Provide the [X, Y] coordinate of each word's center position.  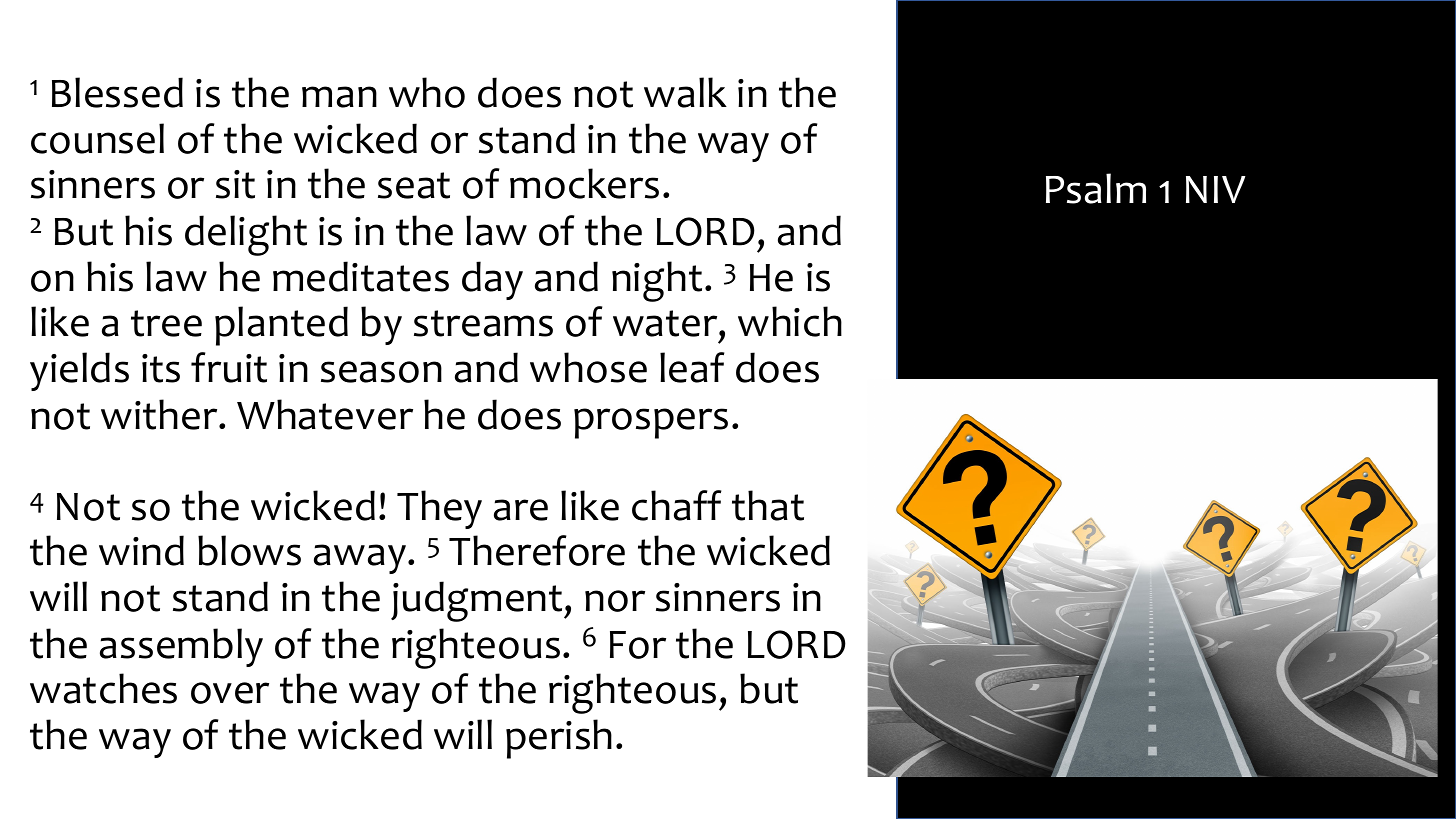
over [230, 693]
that [768, 505]
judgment [478, 601]
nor [615, 601]
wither [160, 414]
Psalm [1096, 188]
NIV [1216, 189]
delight [246, 235]
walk [685, 92]
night [657, 281]
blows [249, 550]
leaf [692, 367]
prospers [651, 423]
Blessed [117, 92]
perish [559, 739]
